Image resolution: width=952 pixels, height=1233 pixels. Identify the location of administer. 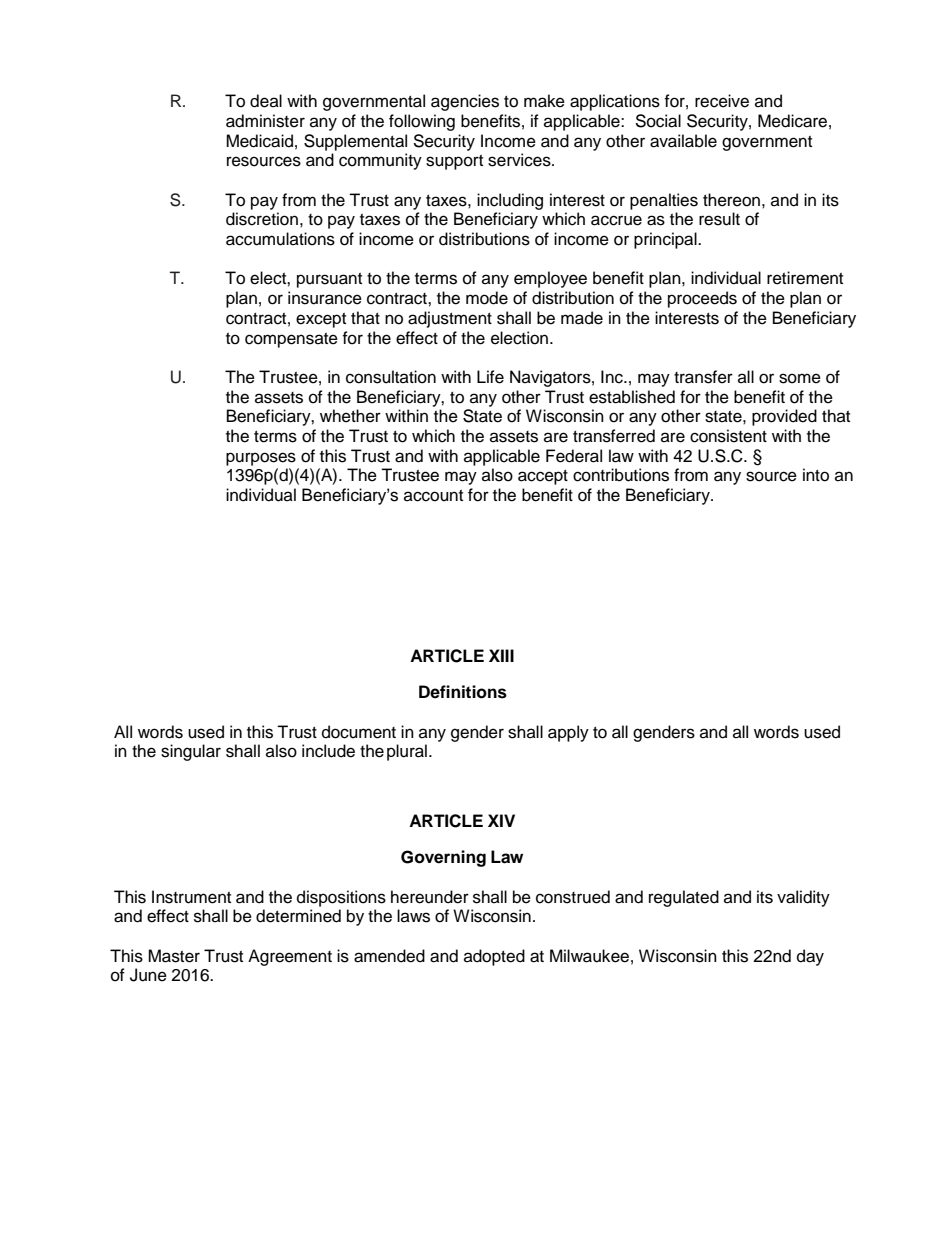
(265, 121).
